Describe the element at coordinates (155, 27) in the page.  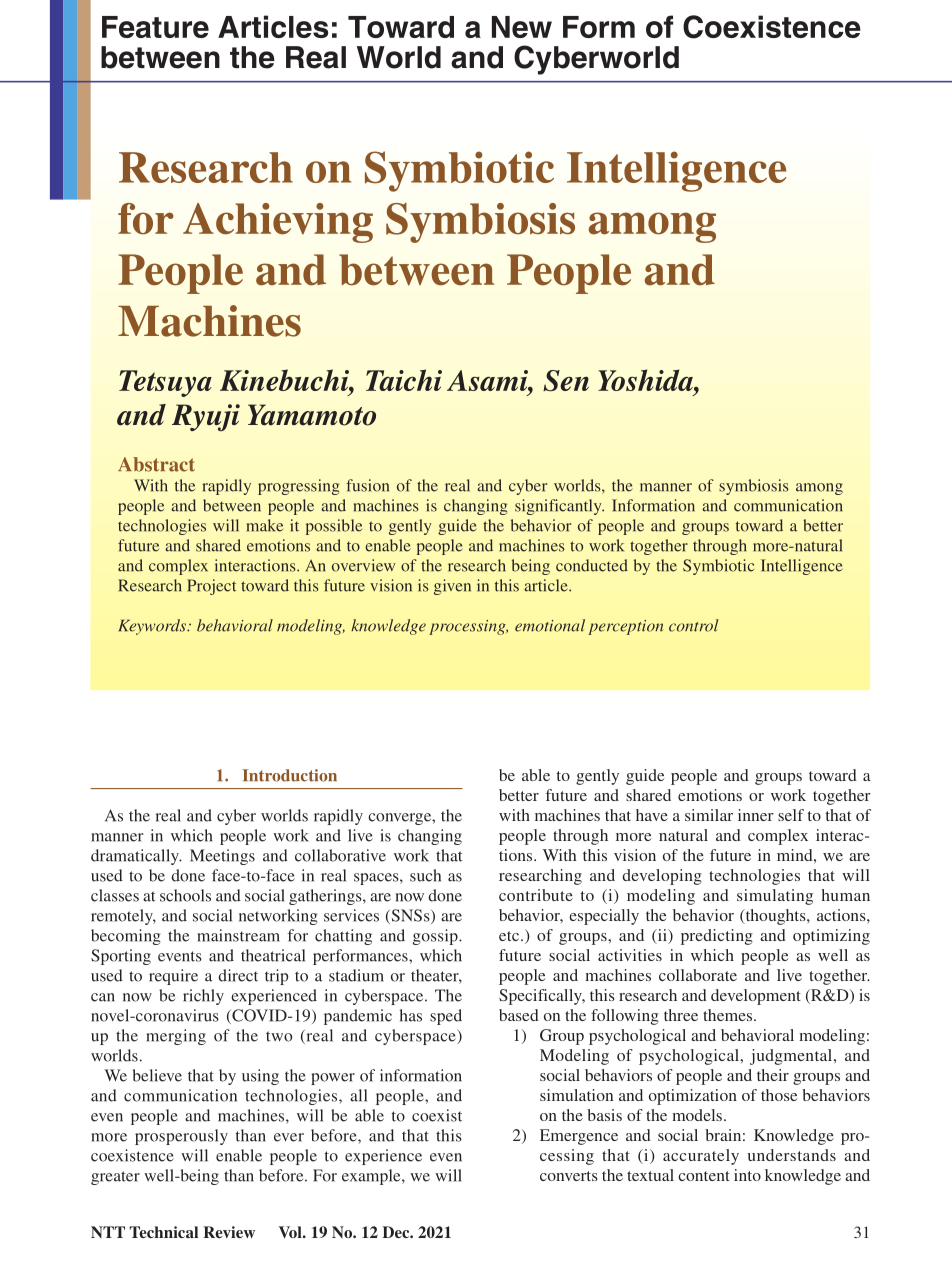
I see `Feature` at that location.
